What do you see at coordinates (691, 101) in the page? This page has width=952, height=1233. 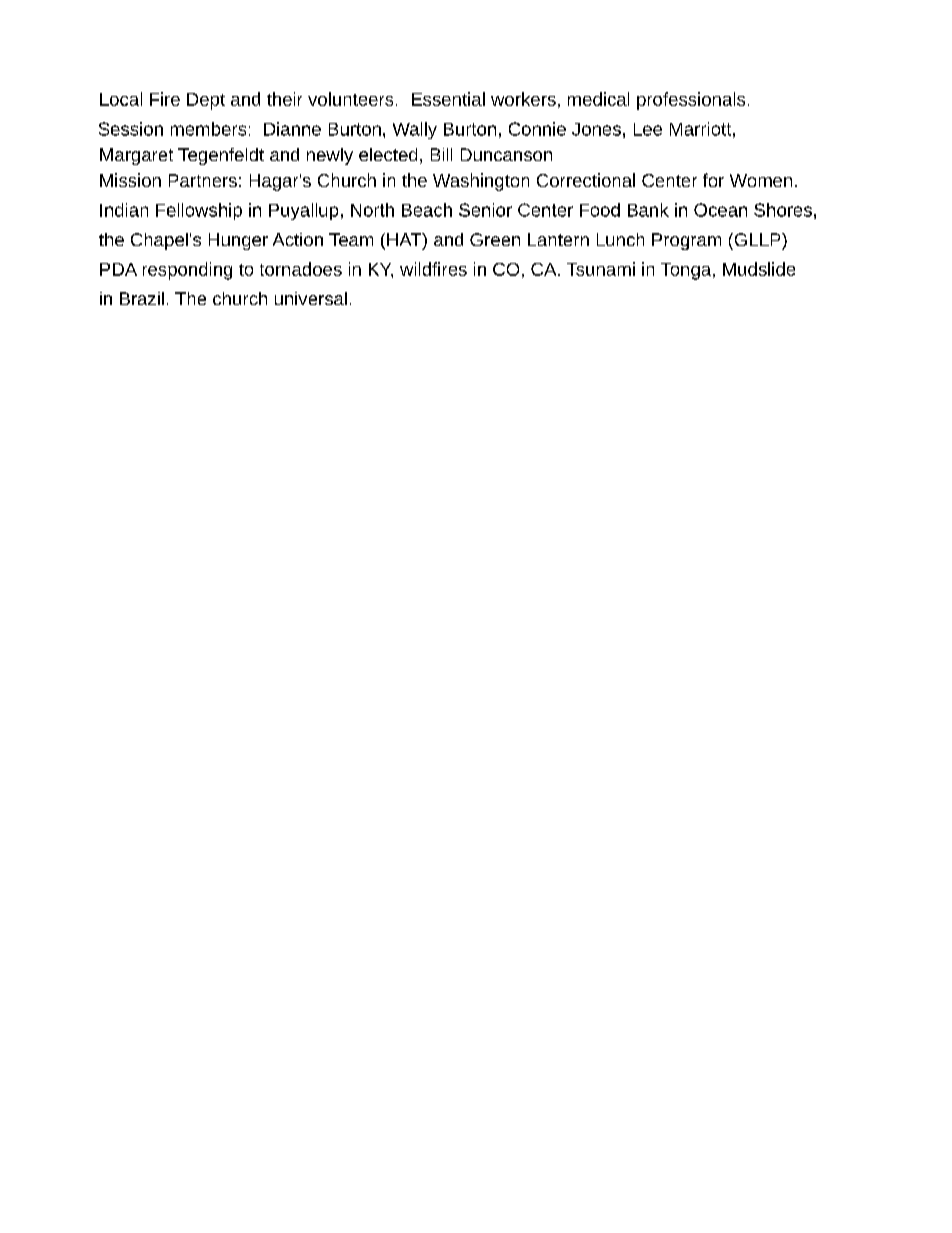 I see `professionals` at bounding box center [691, 101].
